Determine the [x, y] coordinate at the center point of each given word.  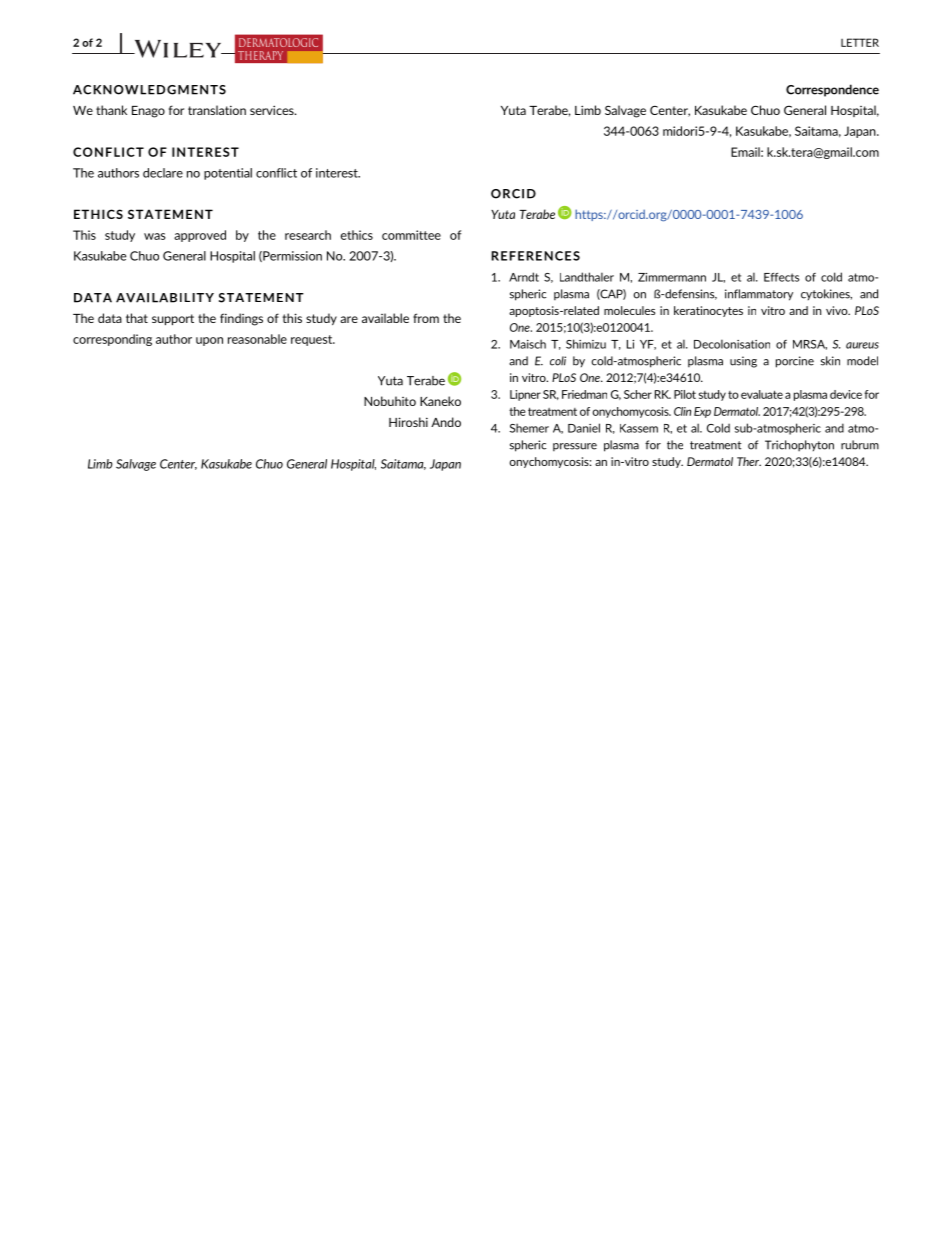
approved [200, 236]
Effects [781, 277]
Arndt [524, 277]
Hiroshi [408, 422]
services [273, 110]
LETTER [860, 42]
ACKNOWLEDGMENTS [149, 90]
